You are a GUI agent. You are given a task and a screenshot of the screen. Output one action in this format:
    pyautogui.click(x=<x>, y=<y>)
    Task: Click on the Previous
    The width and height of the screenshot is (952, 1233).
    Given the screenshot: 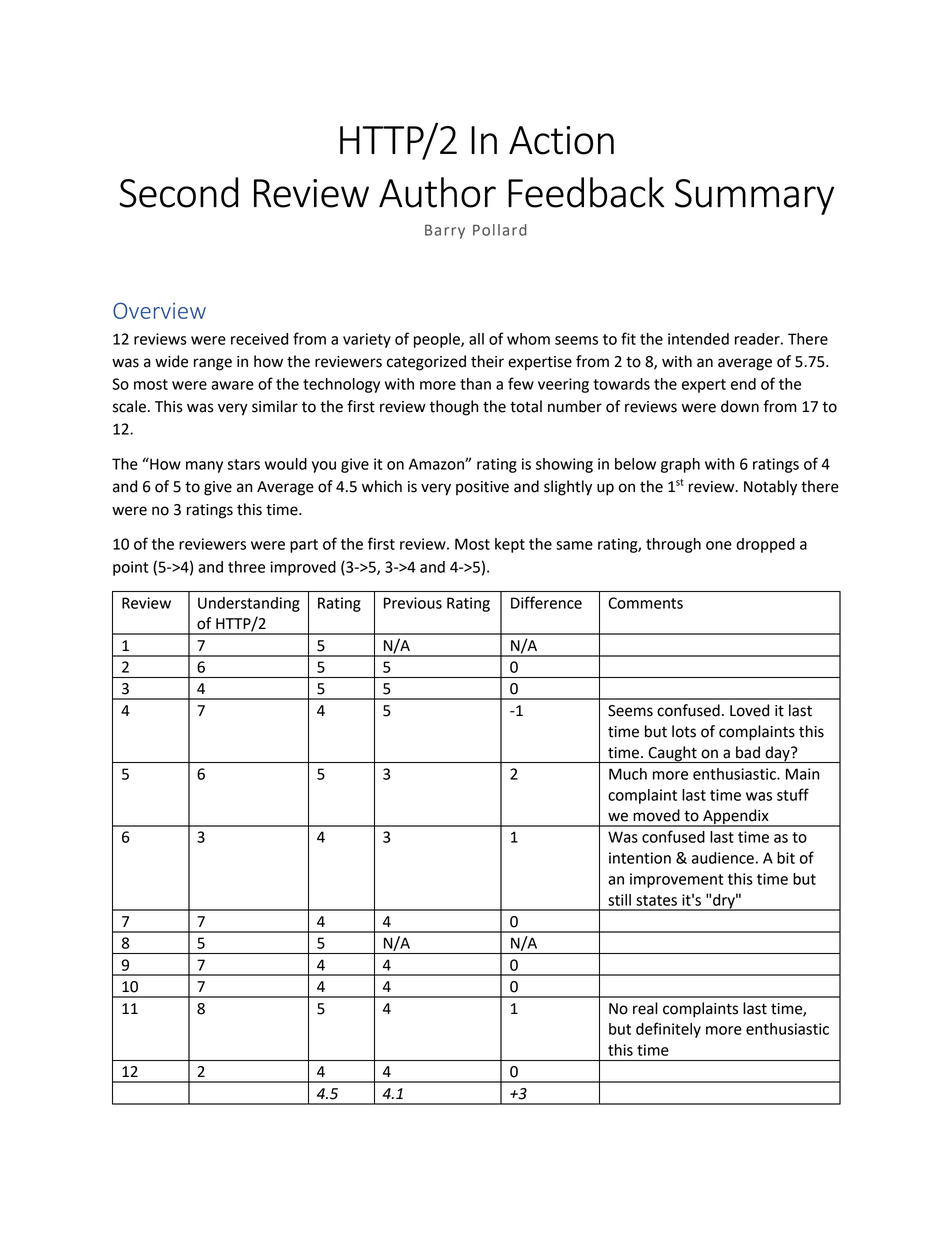 What is the action you would take?
    pyautogui.click(x=413, y=603)
